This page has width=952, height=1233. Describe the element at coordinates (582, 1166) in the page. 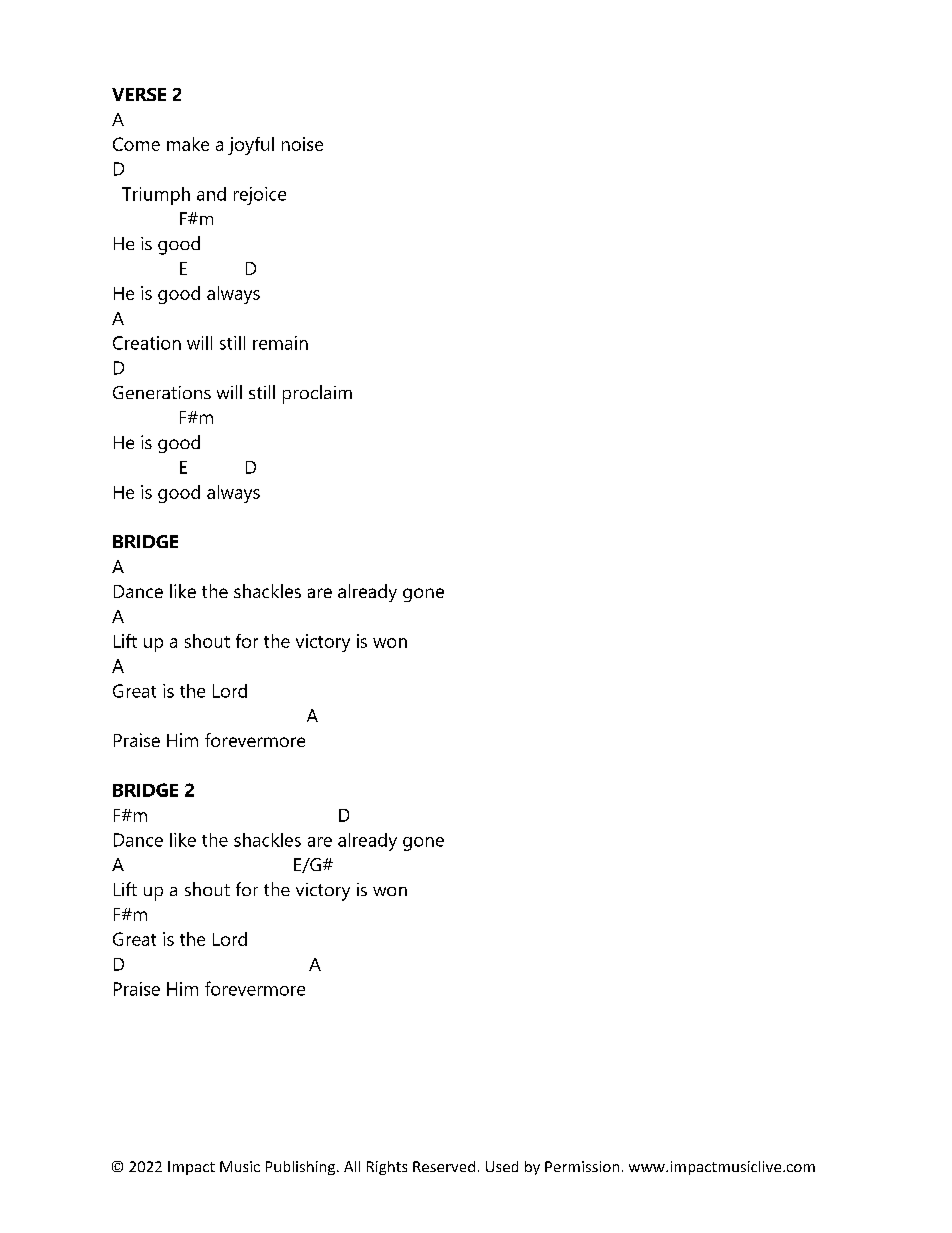

I see `Permission` at that location.
